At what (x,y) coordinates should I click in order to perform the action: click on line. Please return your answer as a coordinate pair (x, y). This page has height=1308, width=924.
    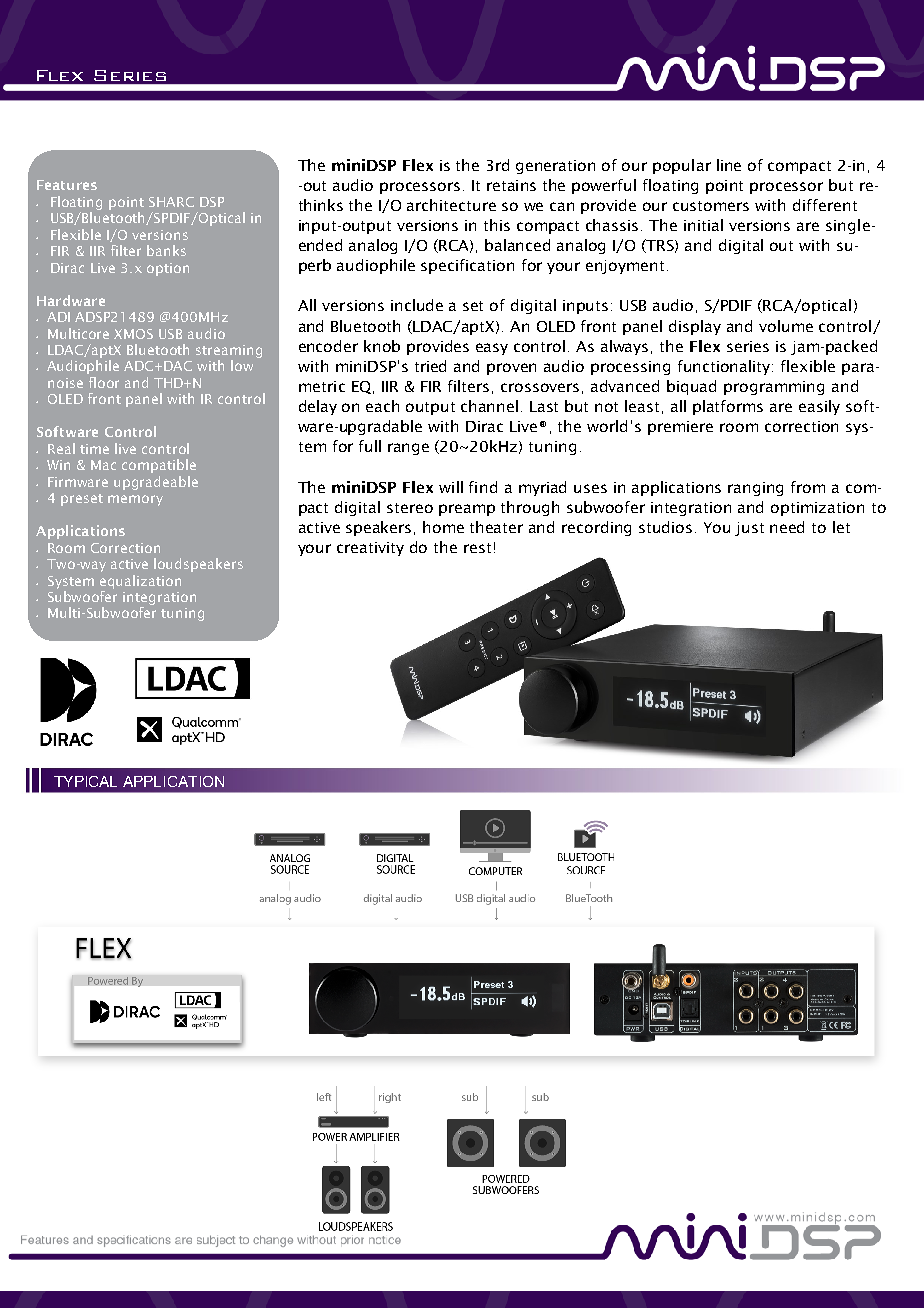
    Looking at the image, I should click on (729, 165).
